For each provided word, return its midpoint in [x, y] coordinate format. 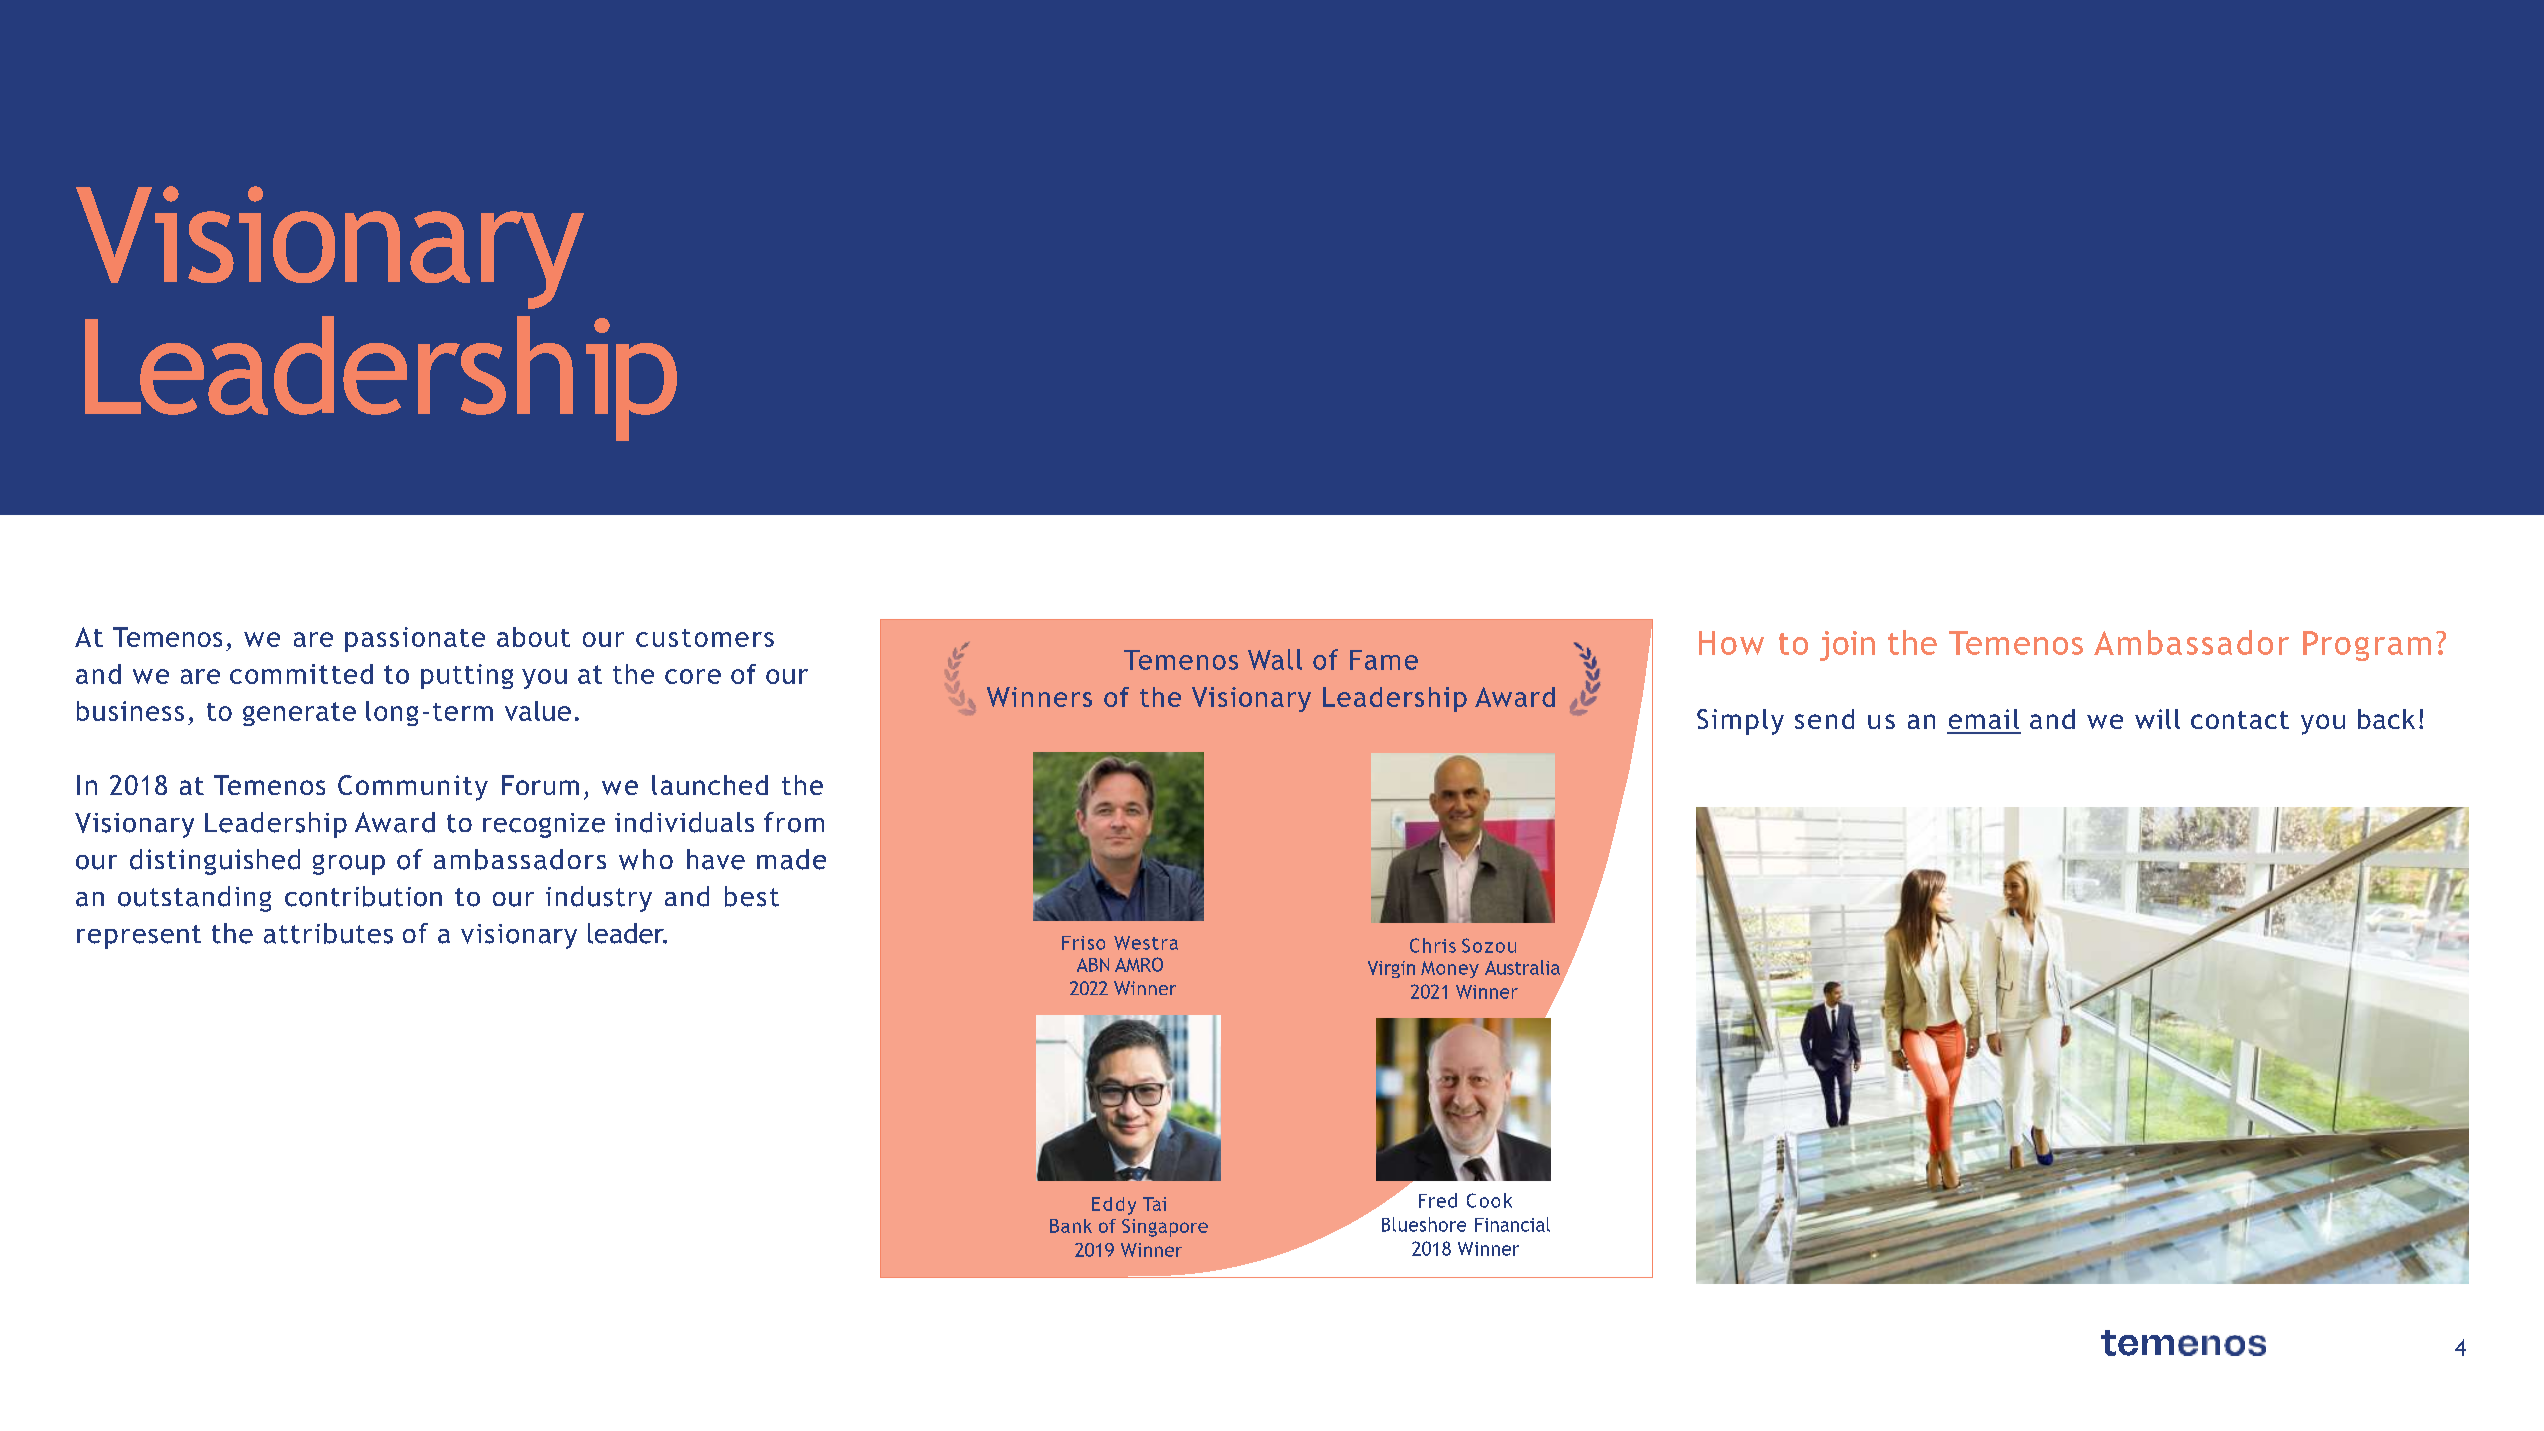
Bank [1071, 1226]
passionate [415, 639]
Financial [1512, 1224]
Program [2367, 646]
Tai [1154, 1204]
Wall [1275, 659]
